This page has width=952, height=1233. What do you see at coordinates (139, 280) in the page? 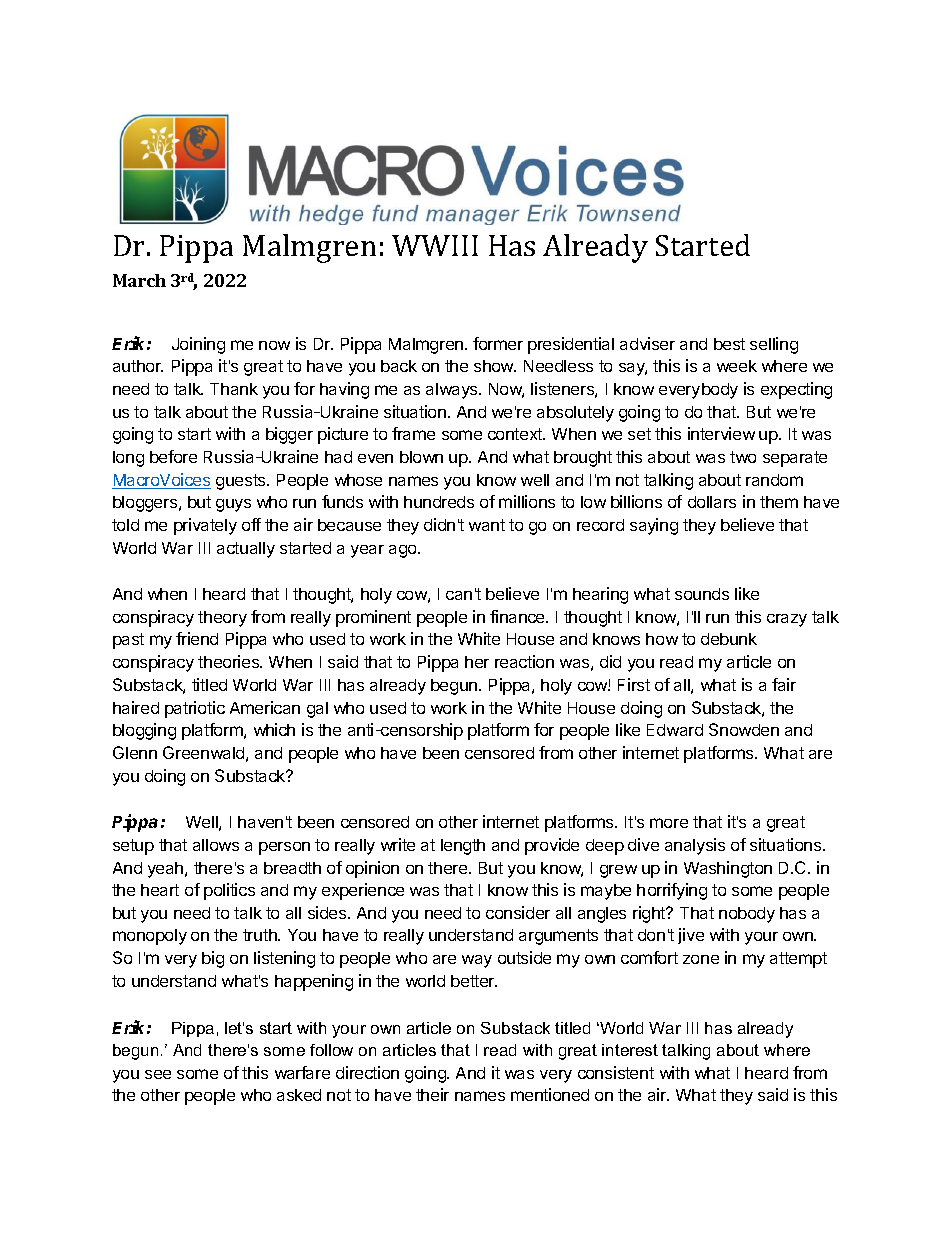
I see `March` at bounding box center [139, 280].
